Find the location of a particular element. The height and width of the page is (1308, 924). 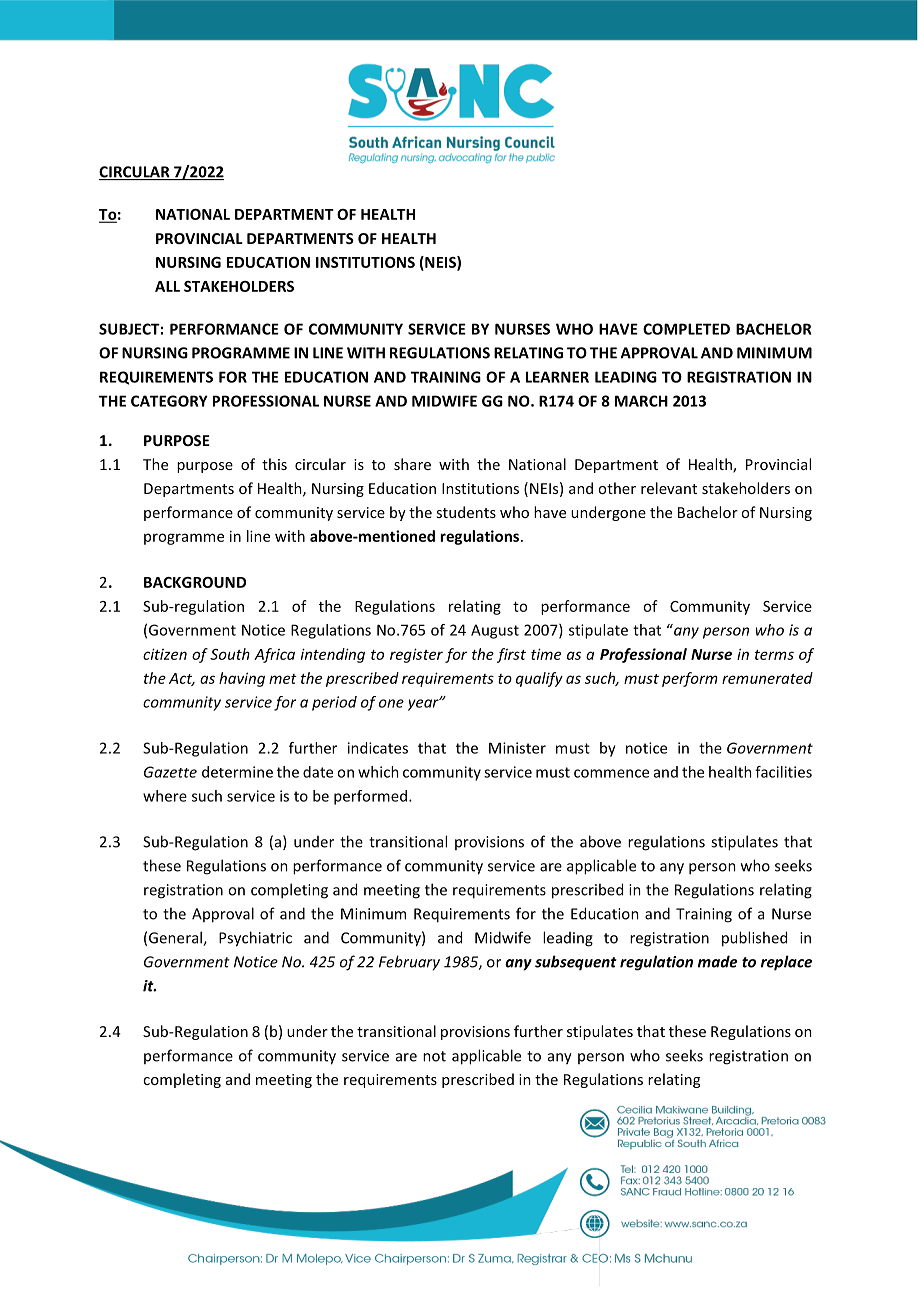

COMPLETED is located at coordinates (686, 329).
